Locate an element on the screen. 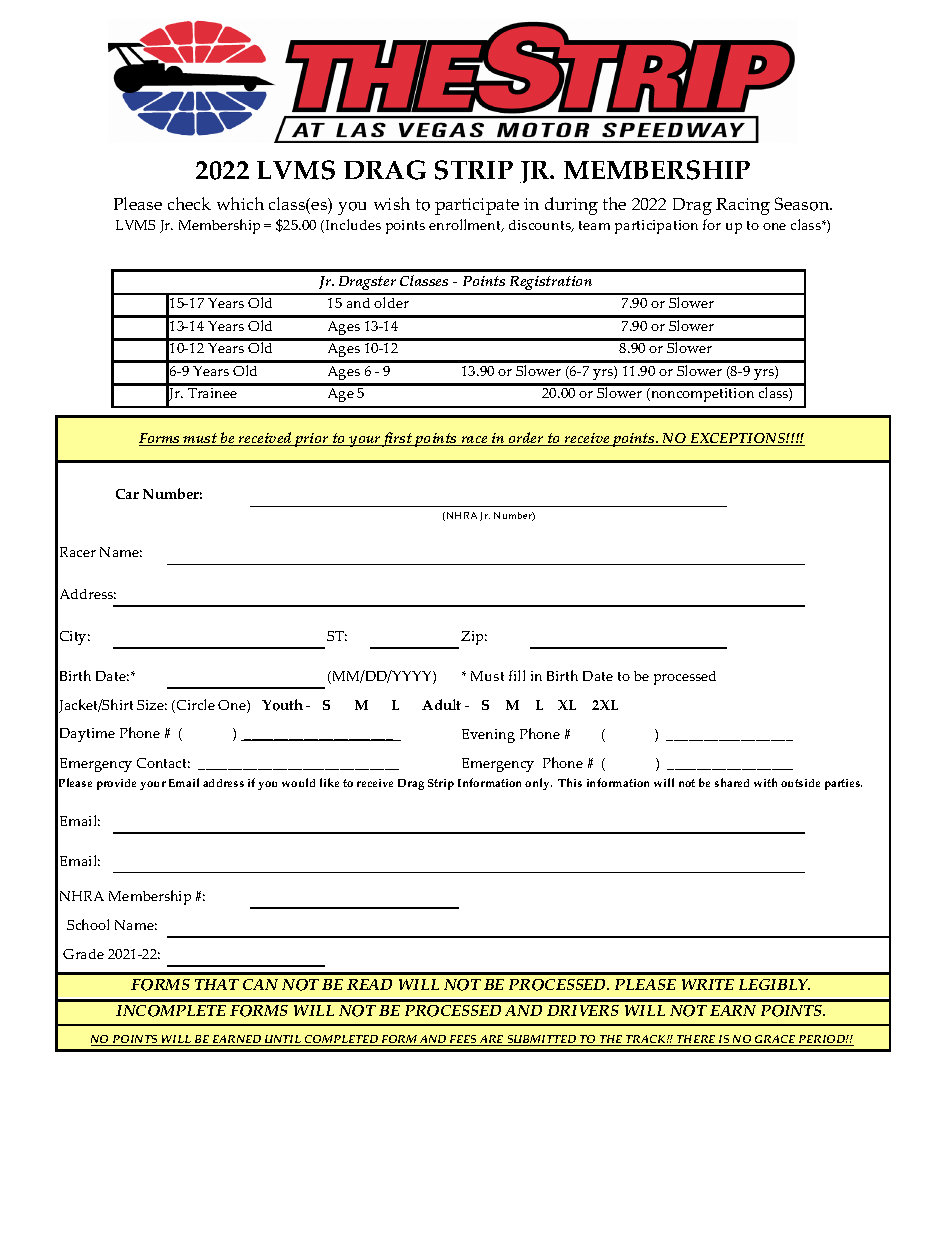  check is located at coordinates (189, 203).
